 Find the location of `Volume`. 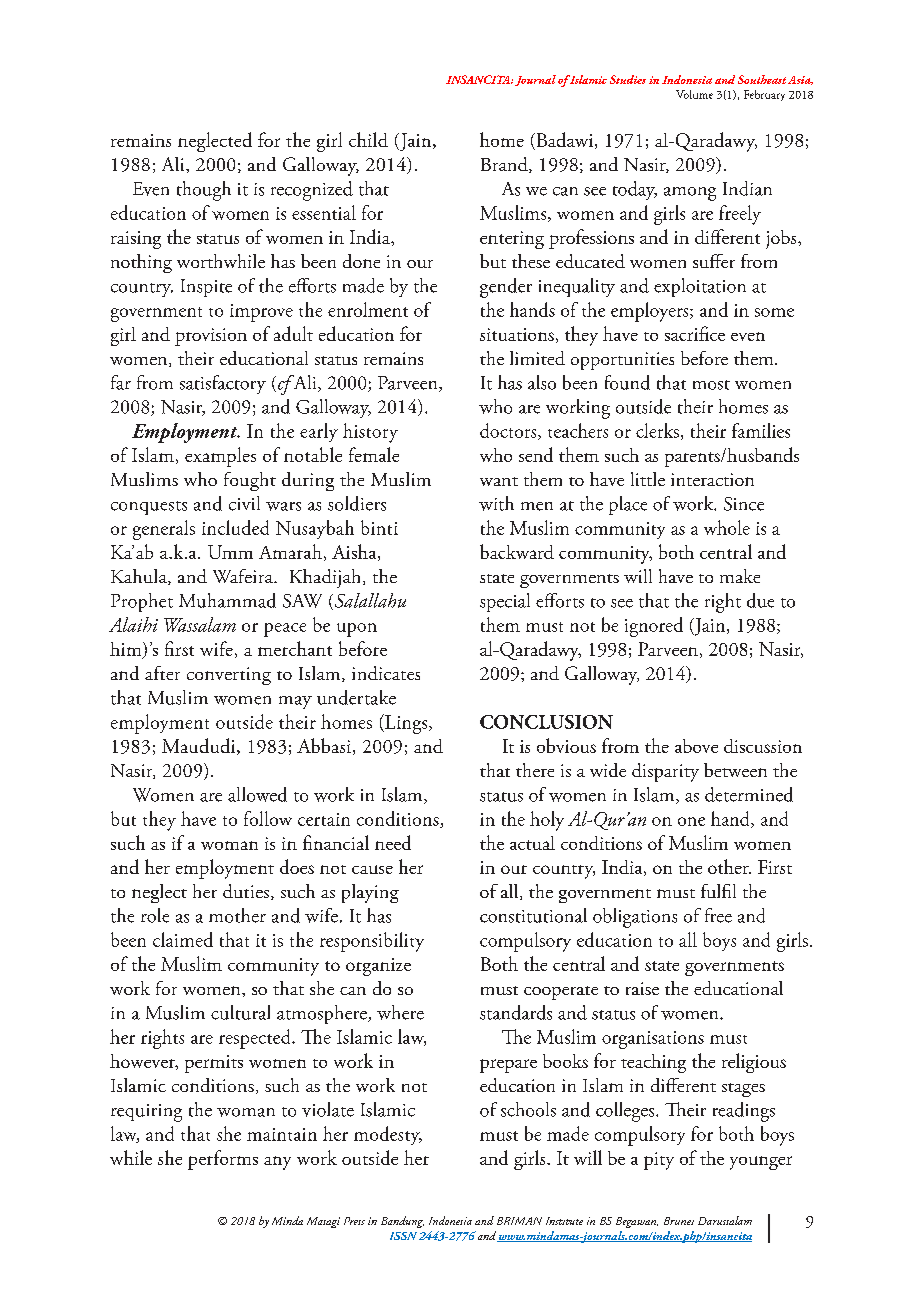

Volume is located at coordinates (694, 94).
